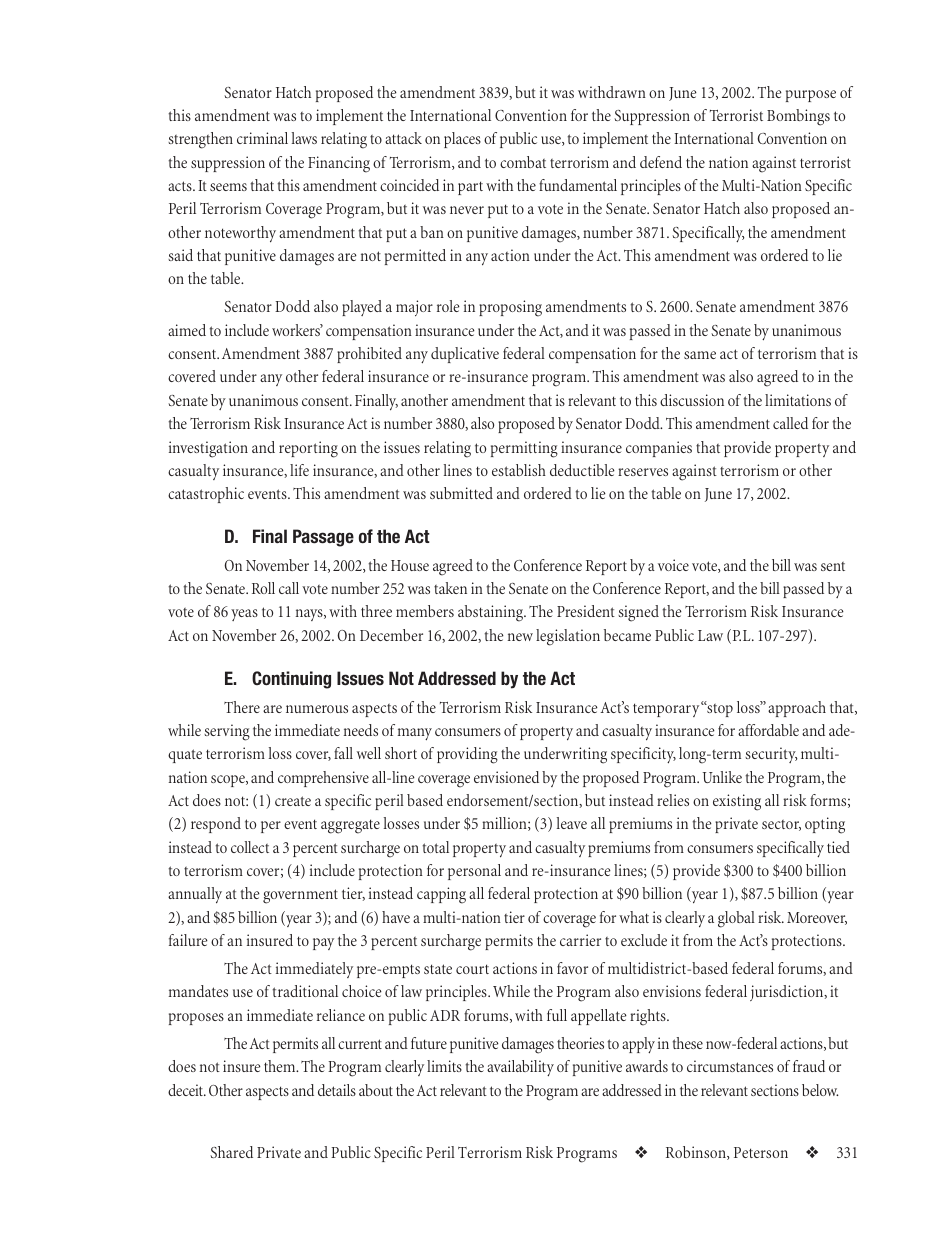 Image resolution: width=952 pixels, height=1233 pixels. I want to click on combat, so click(523, 162).
